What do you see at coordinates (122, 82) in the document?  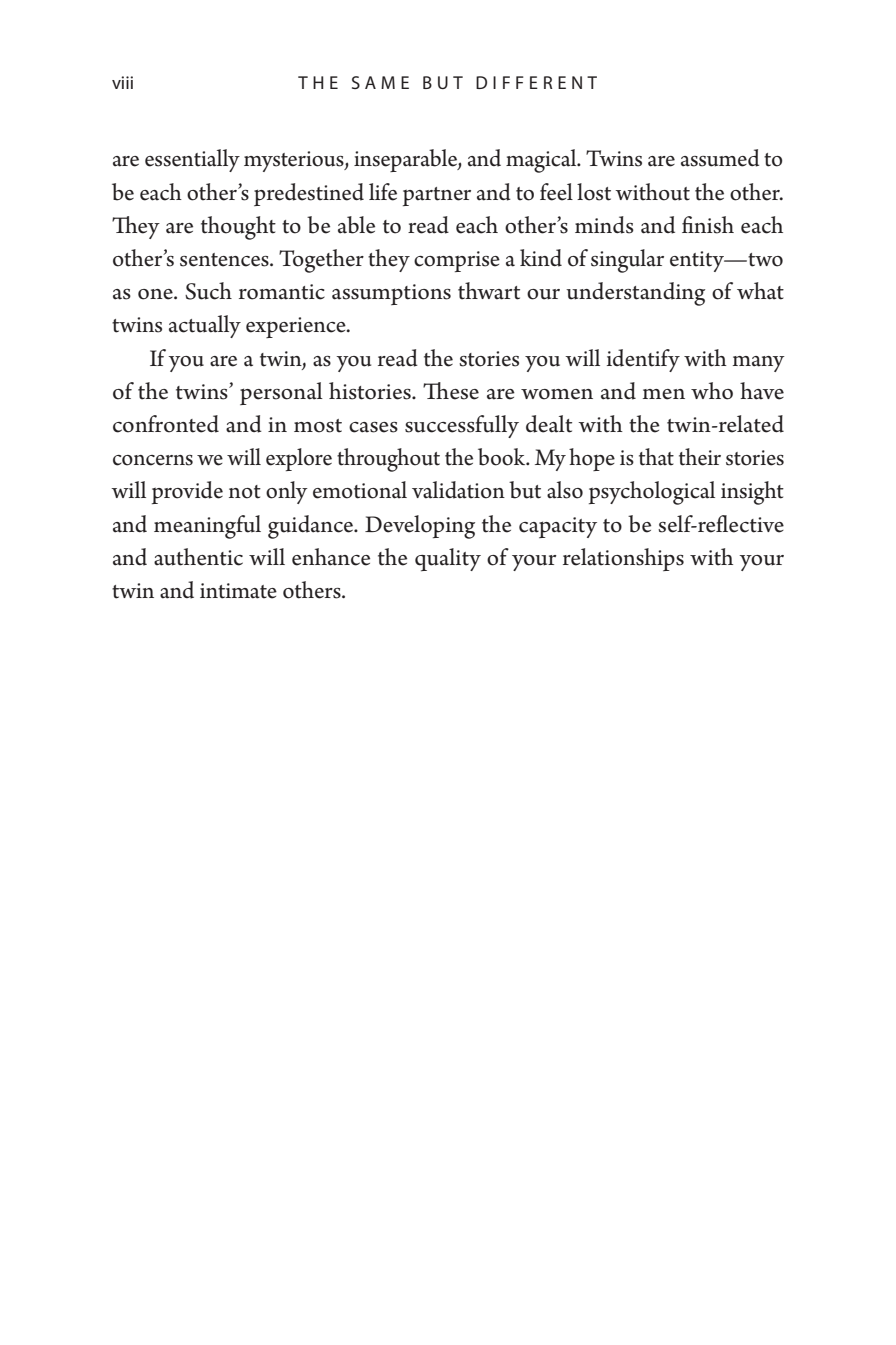 I see `viii` at bounding box center [122, 82].
